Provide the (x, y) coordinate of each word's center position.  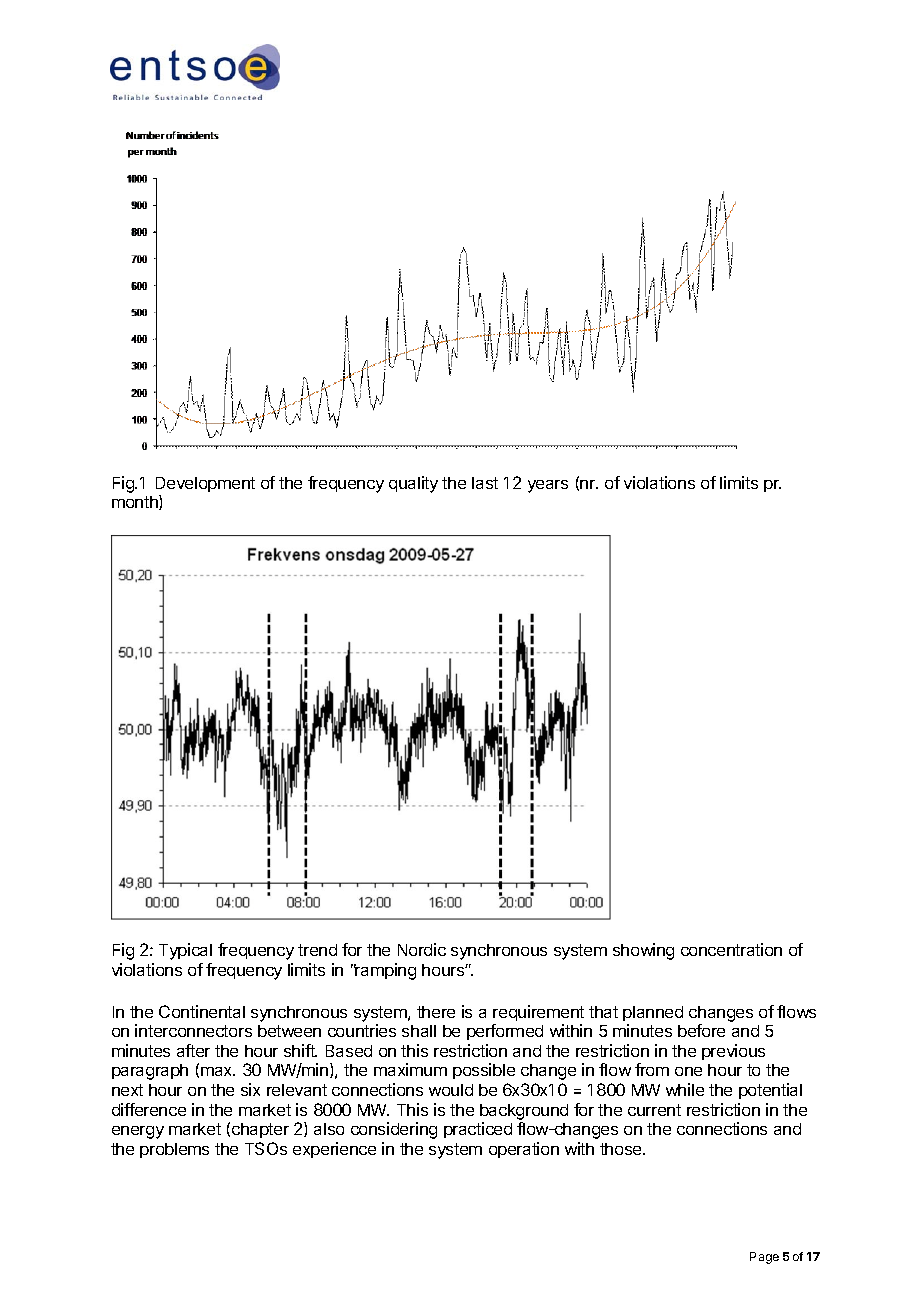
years (548, 486)
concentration (731, 949)
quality (413, 484)
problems (174, 1150)
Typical (185, 951)
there (436, 1012)
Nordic (422, 949)
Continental (202, 1011)
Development (205, 484)
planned (653, 1013)
